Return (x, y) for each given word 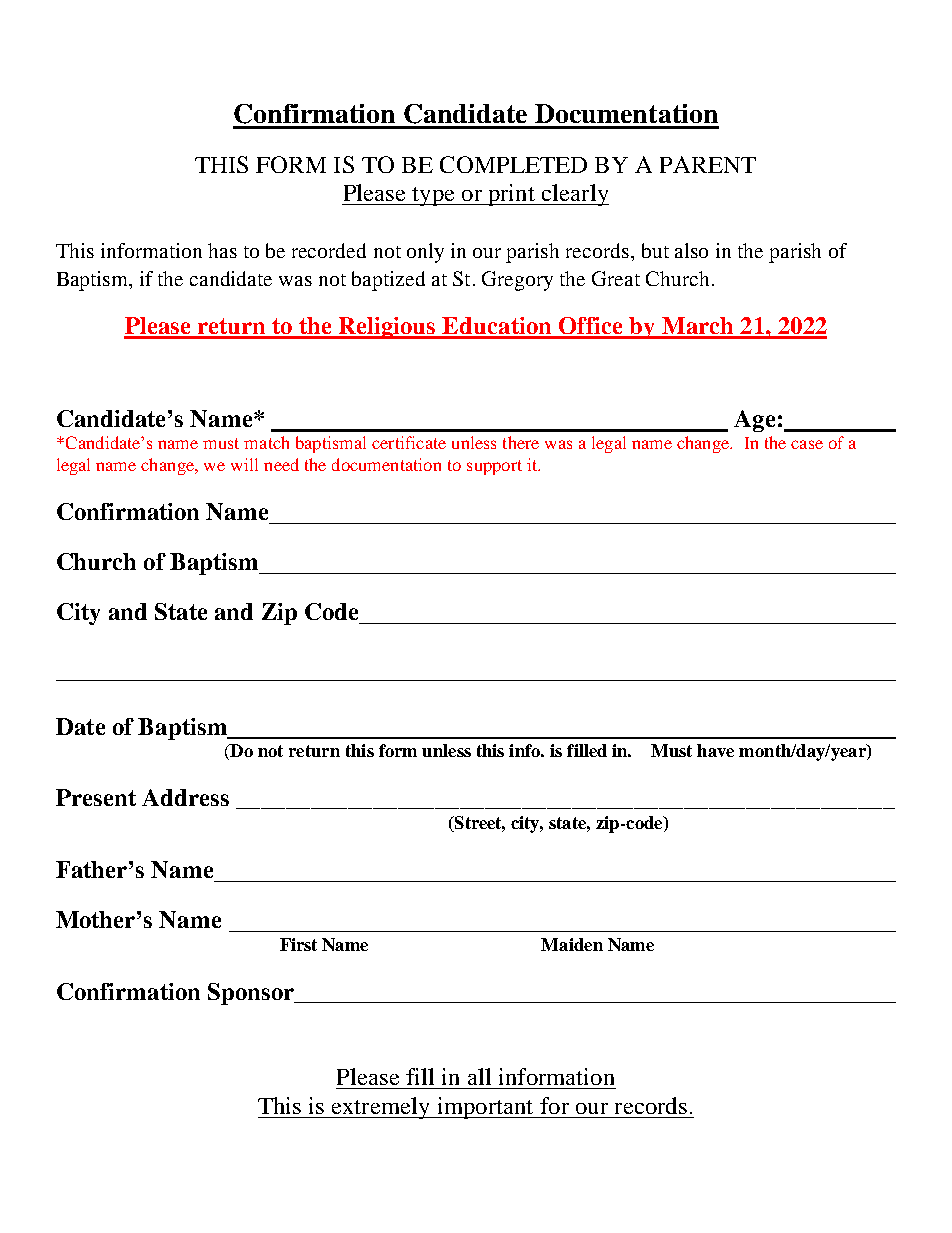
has (222, 250)
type (433, 196)
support (494, 467)
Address (185, 797)
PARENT (708, 164)
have (715, 750)
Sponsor (252, 994)
